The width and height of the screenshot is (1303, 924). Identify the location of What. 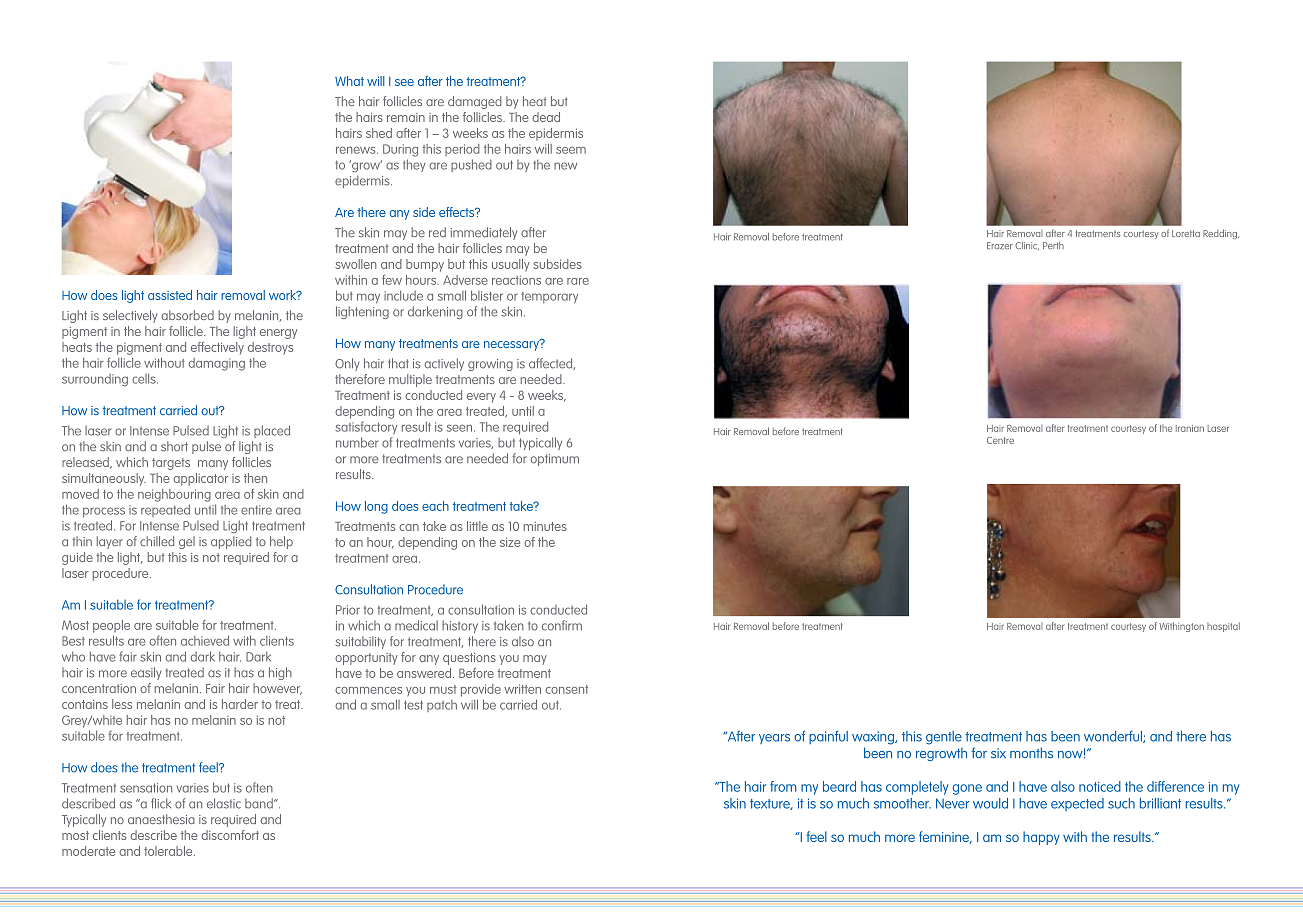
(349, 81).
